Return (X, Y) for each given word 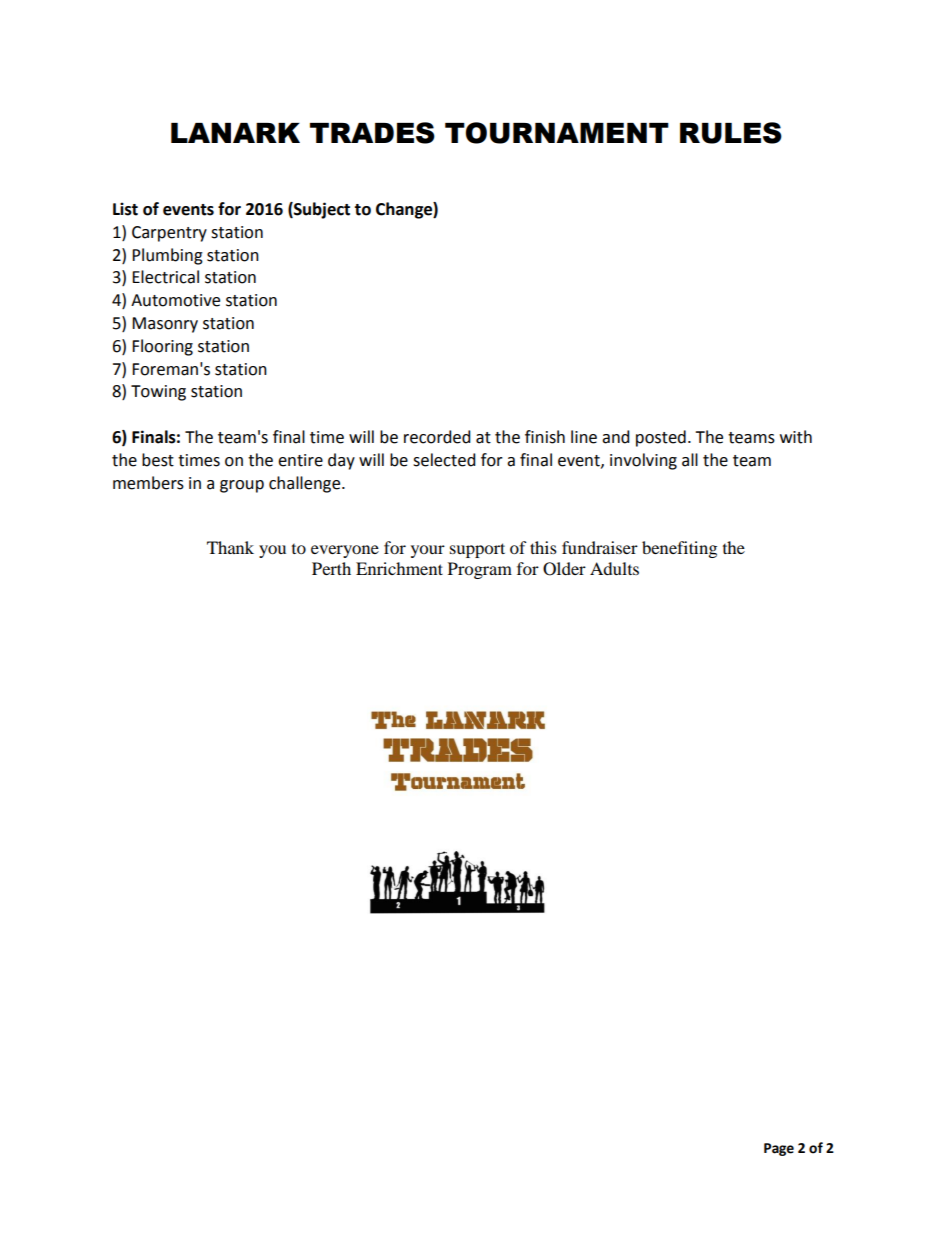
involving (643, 461)
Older (564, 569)
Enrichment (399, 568)
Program (480, 570)
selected (444, 460)
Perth (331, 568)
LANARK (235, 133)
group (242, 486)
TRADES (372, 133)
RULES (731, 133)
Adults (614, 568)
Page (779, 1149)
